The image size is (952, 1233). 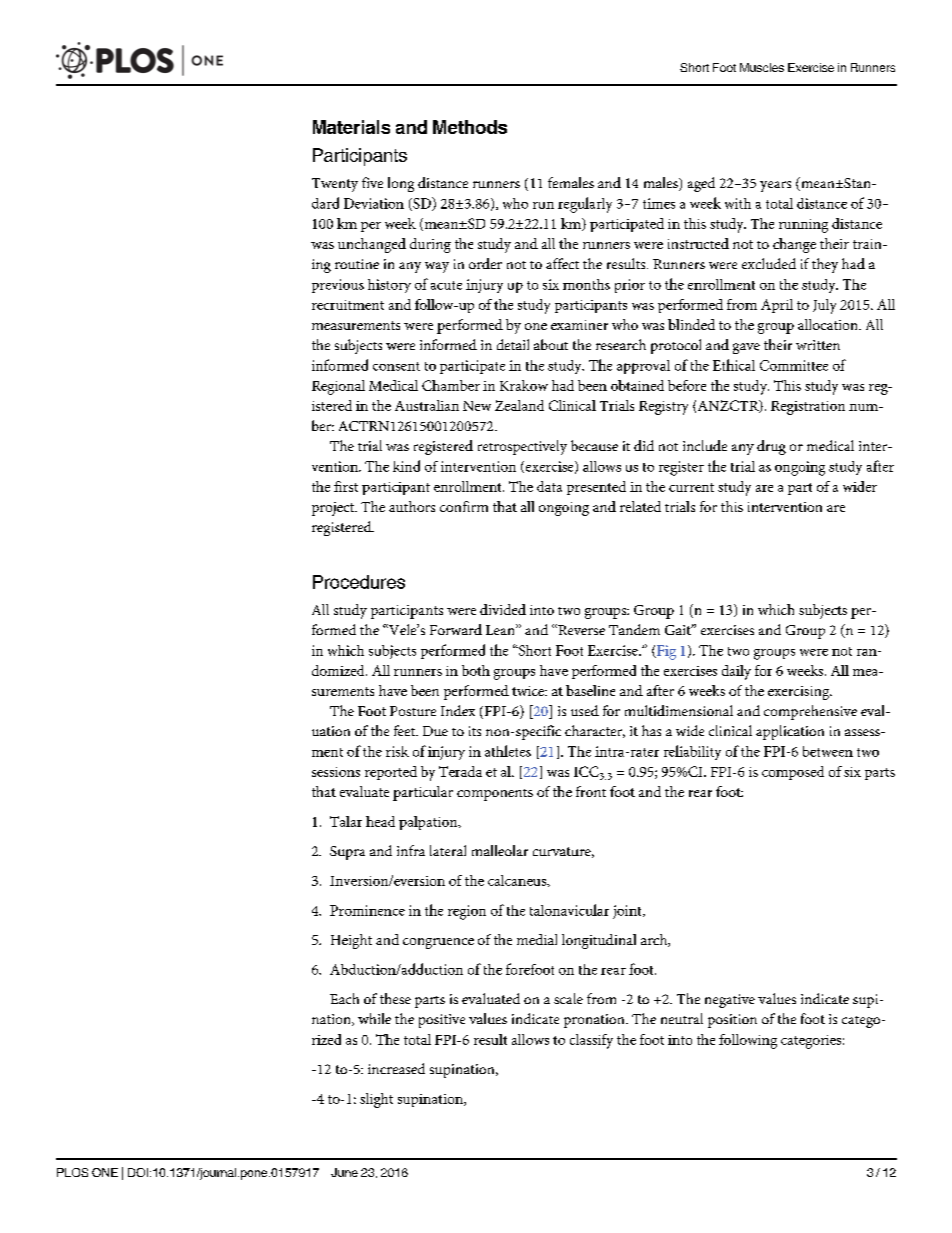 I want to click on Procedures, so click(x=359, y=582).
